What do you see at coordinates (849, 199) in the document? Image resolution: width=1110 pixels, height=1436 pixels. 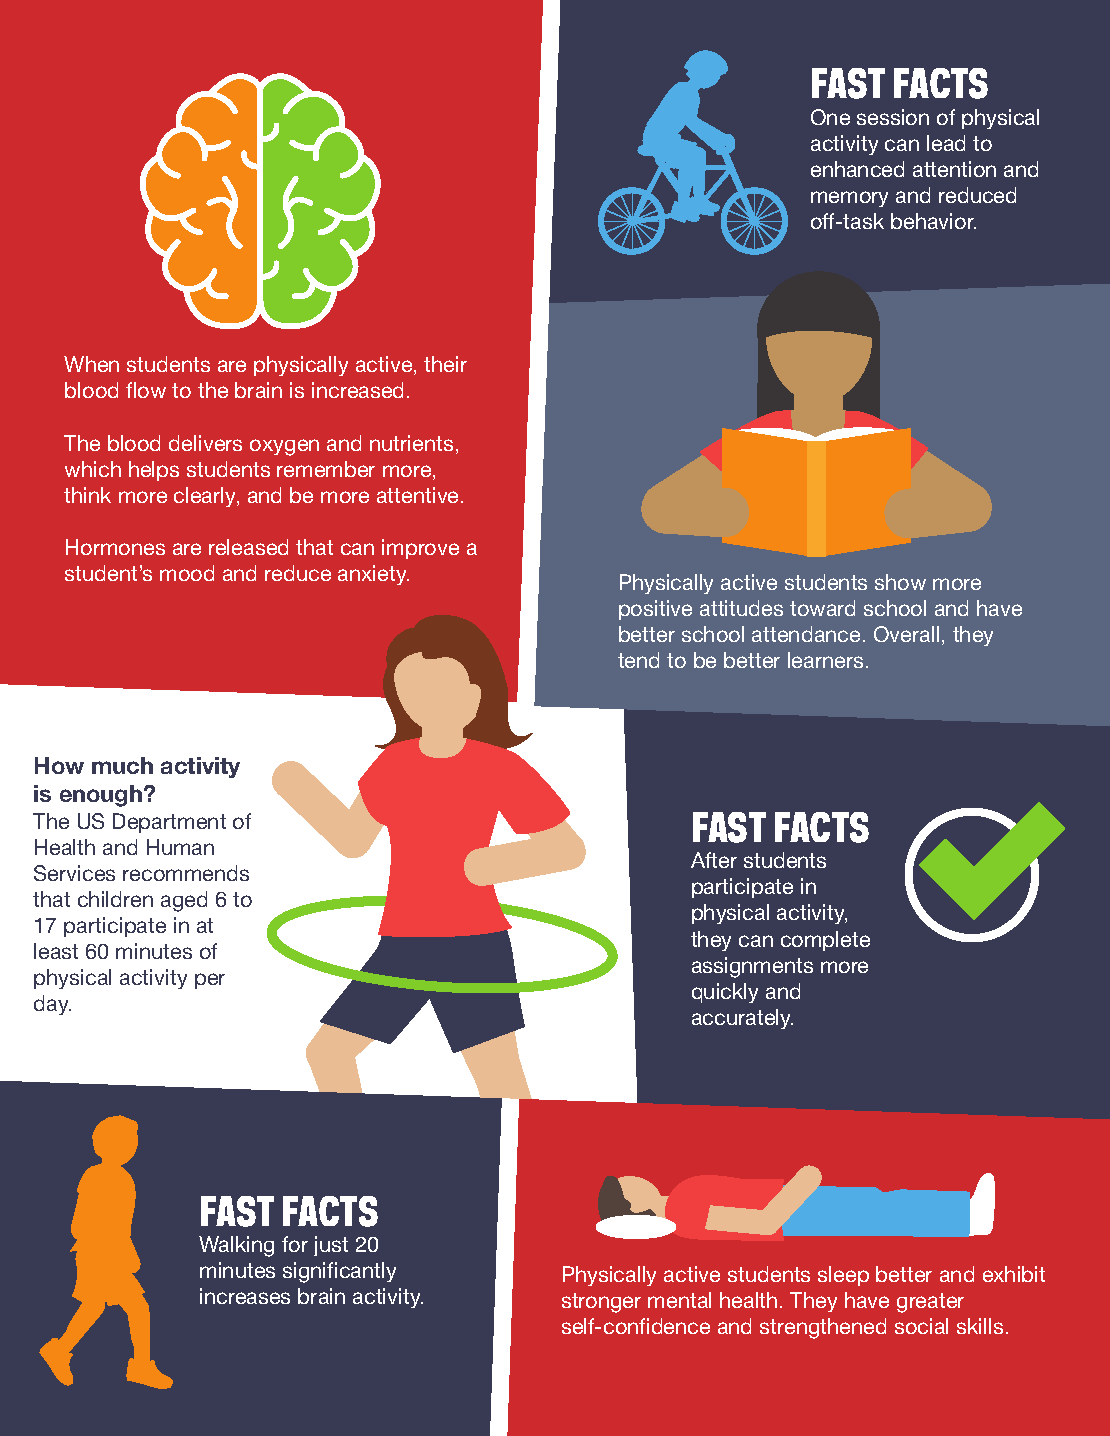 I see `memory` at bounding box center [849, 199].
